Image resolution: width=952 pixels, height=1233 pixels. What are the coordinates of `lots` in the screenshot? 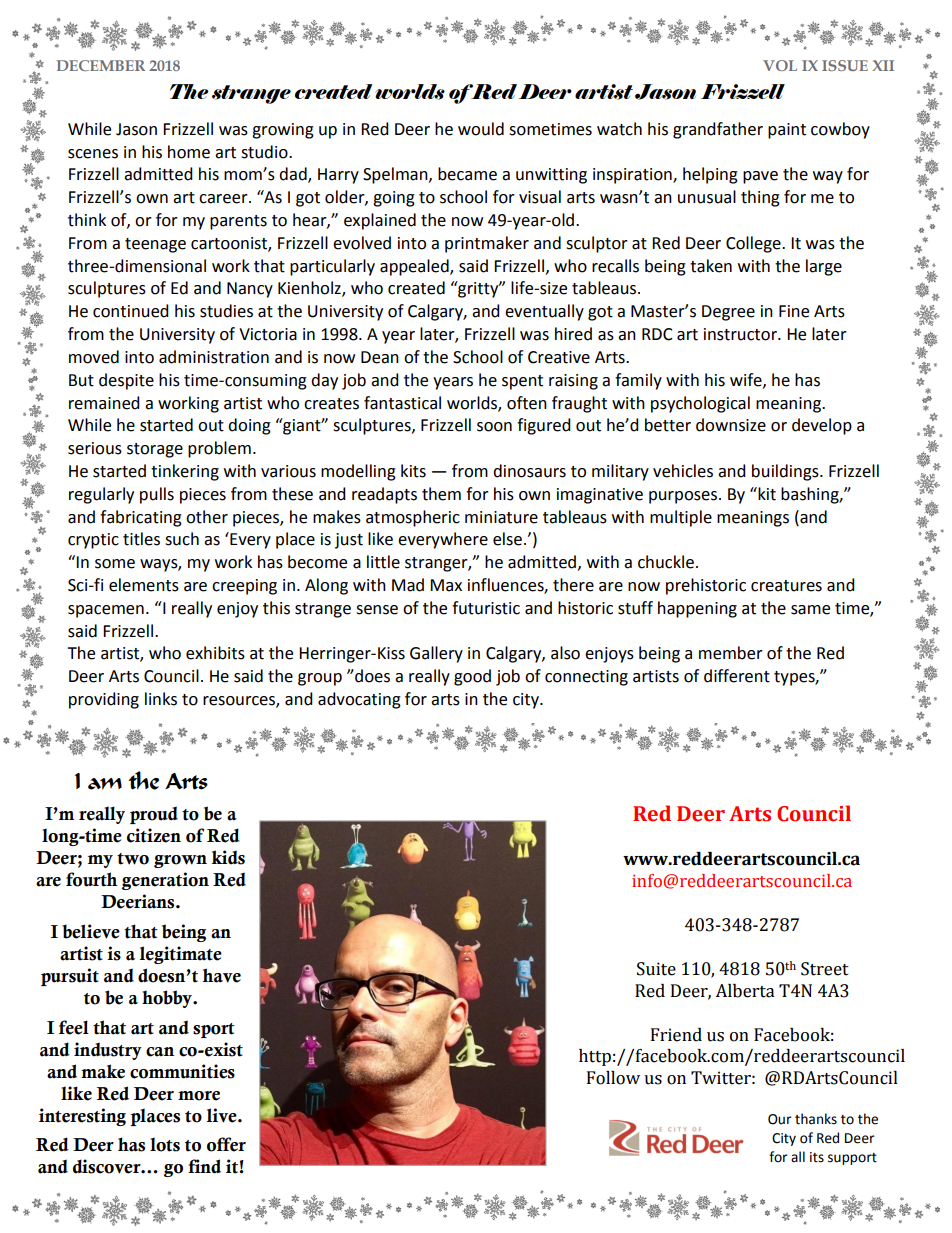 It's located at (165, 1145).
